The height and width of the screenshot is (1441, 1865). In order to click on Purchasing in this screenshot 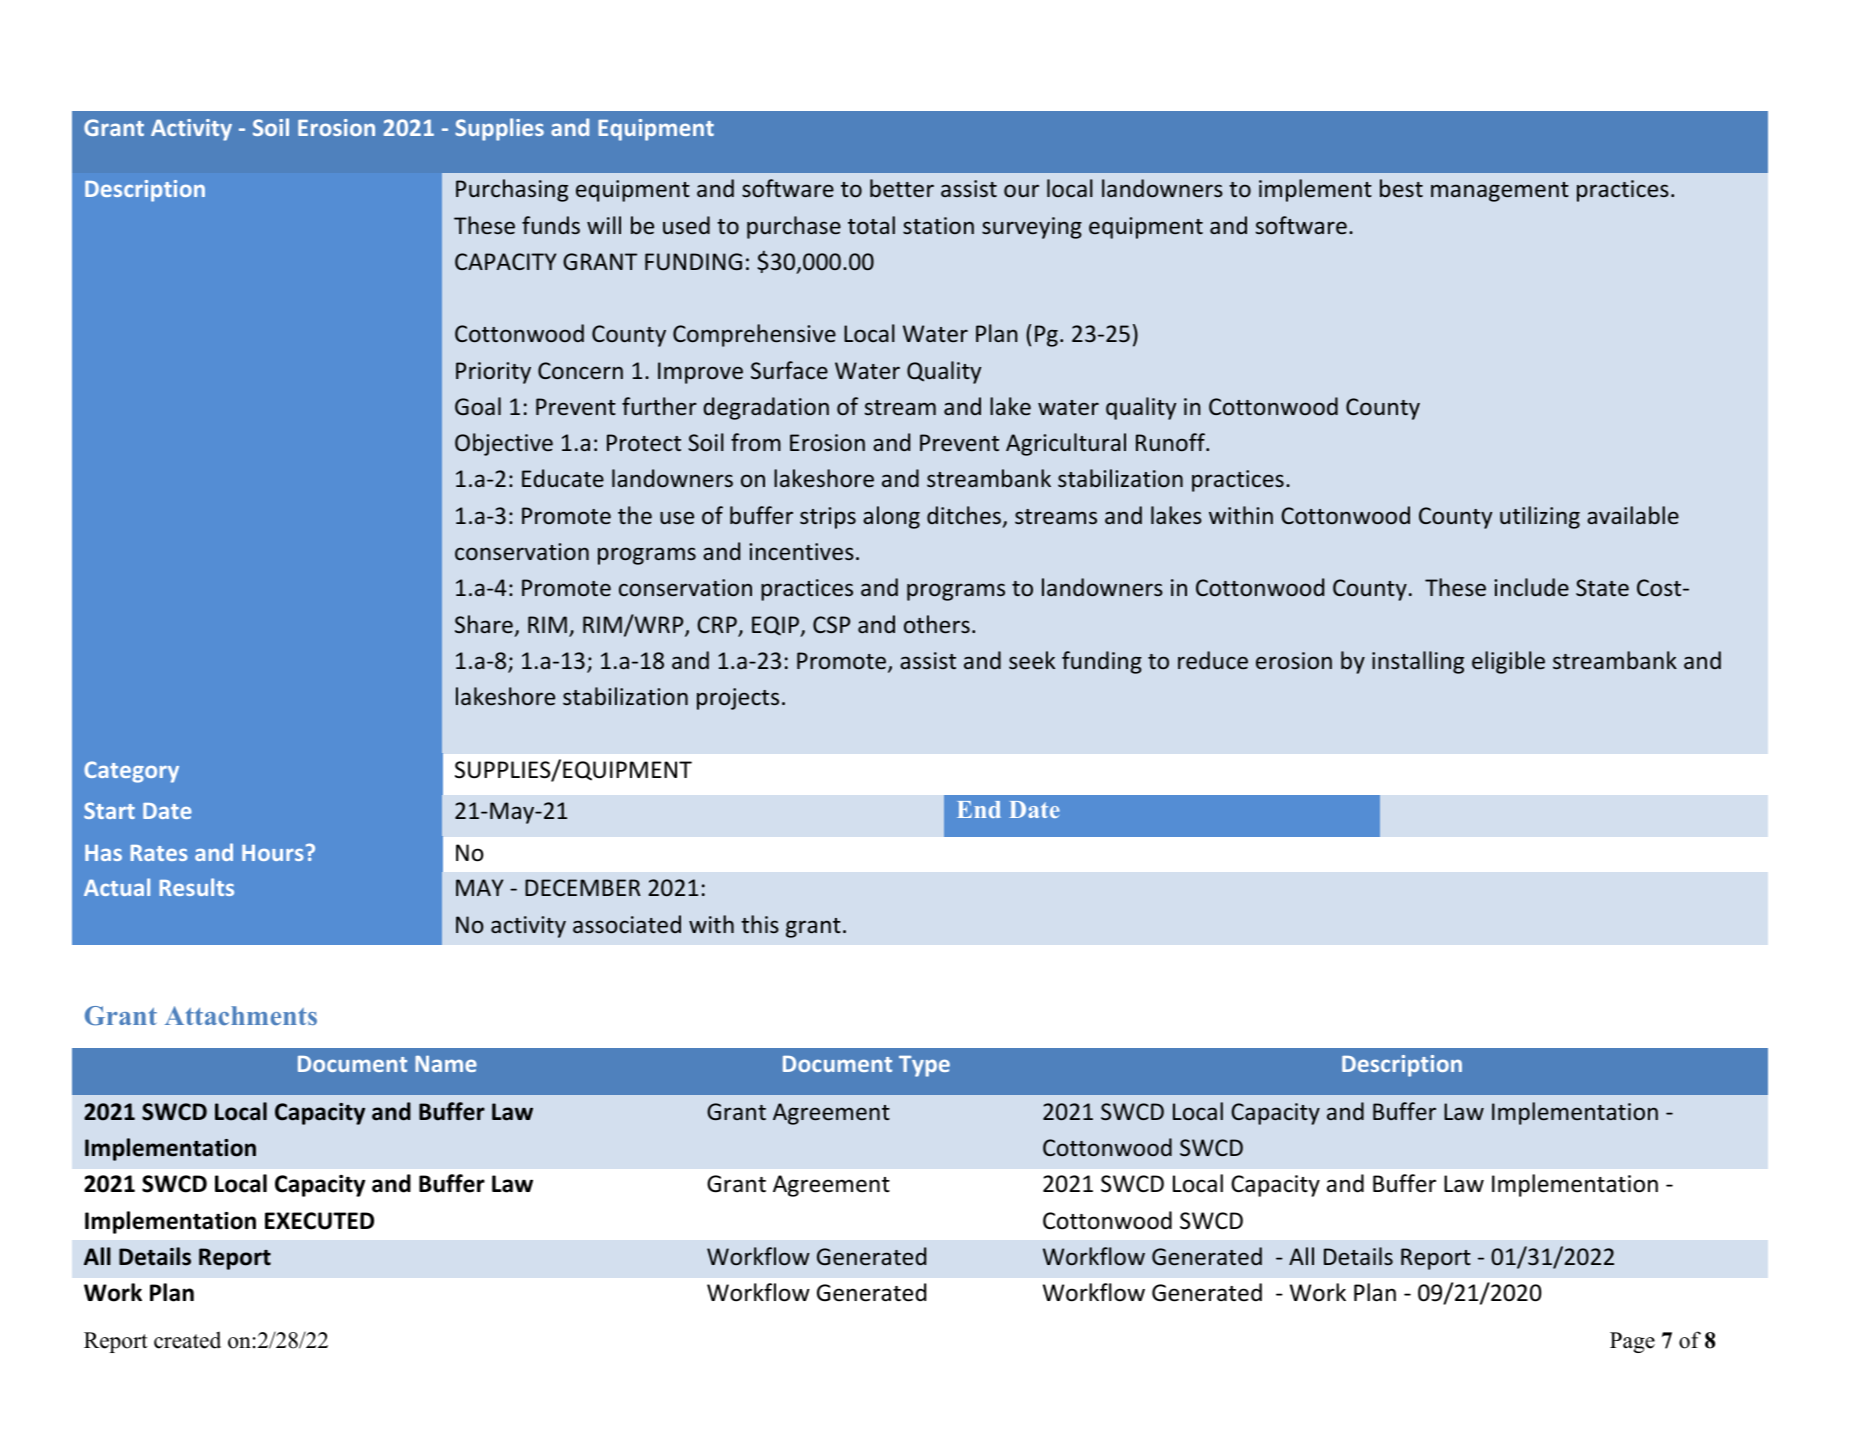, I will do `click(512, 190)`.
